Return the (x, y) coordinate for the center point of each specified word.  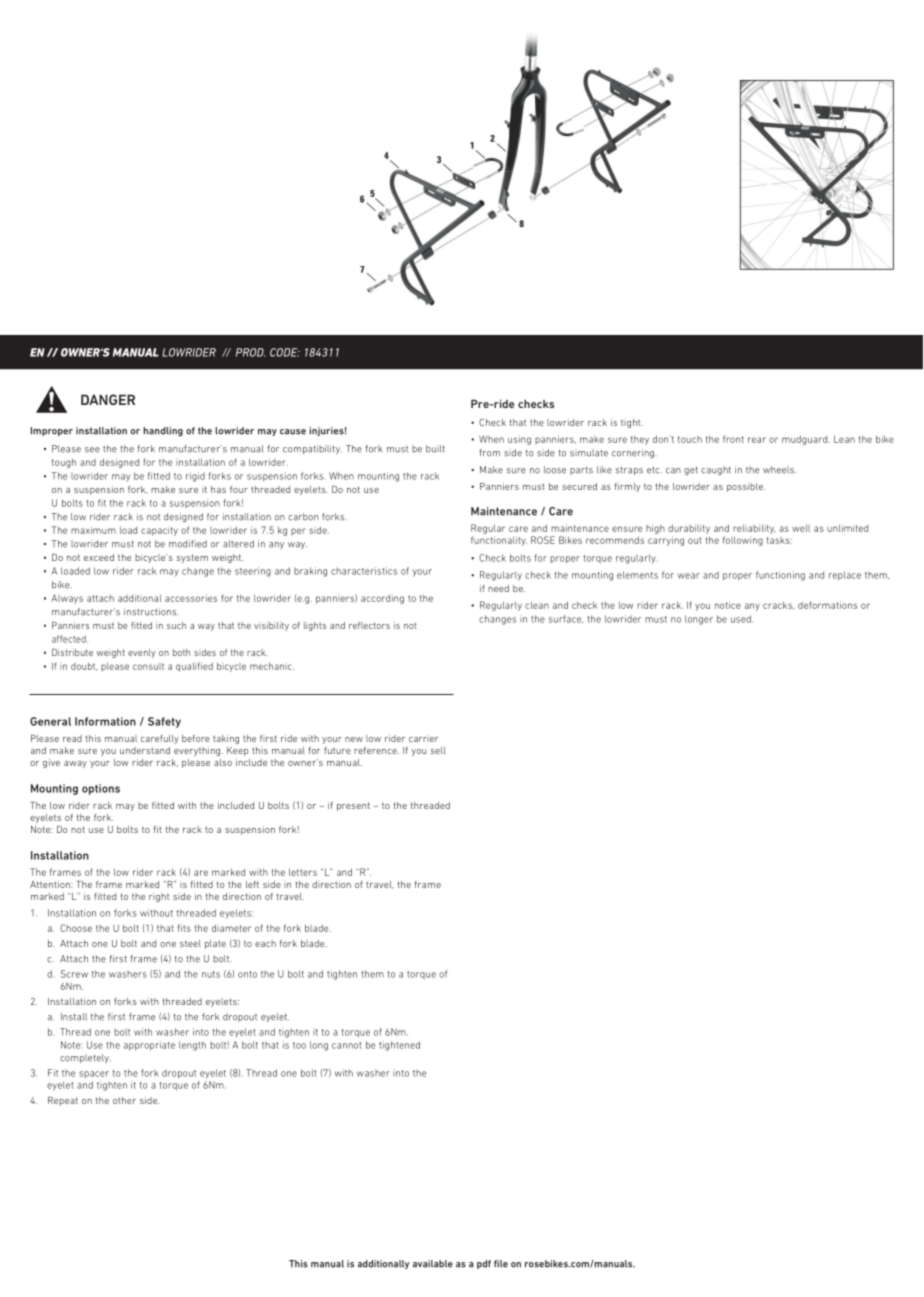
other (124, 1100)
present (353, 806)
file (501, 1264)
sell (438, 750)
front (733, 439)
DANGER (108, 399)
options (101, 789)
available (433, 1264)
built (435, 449)
